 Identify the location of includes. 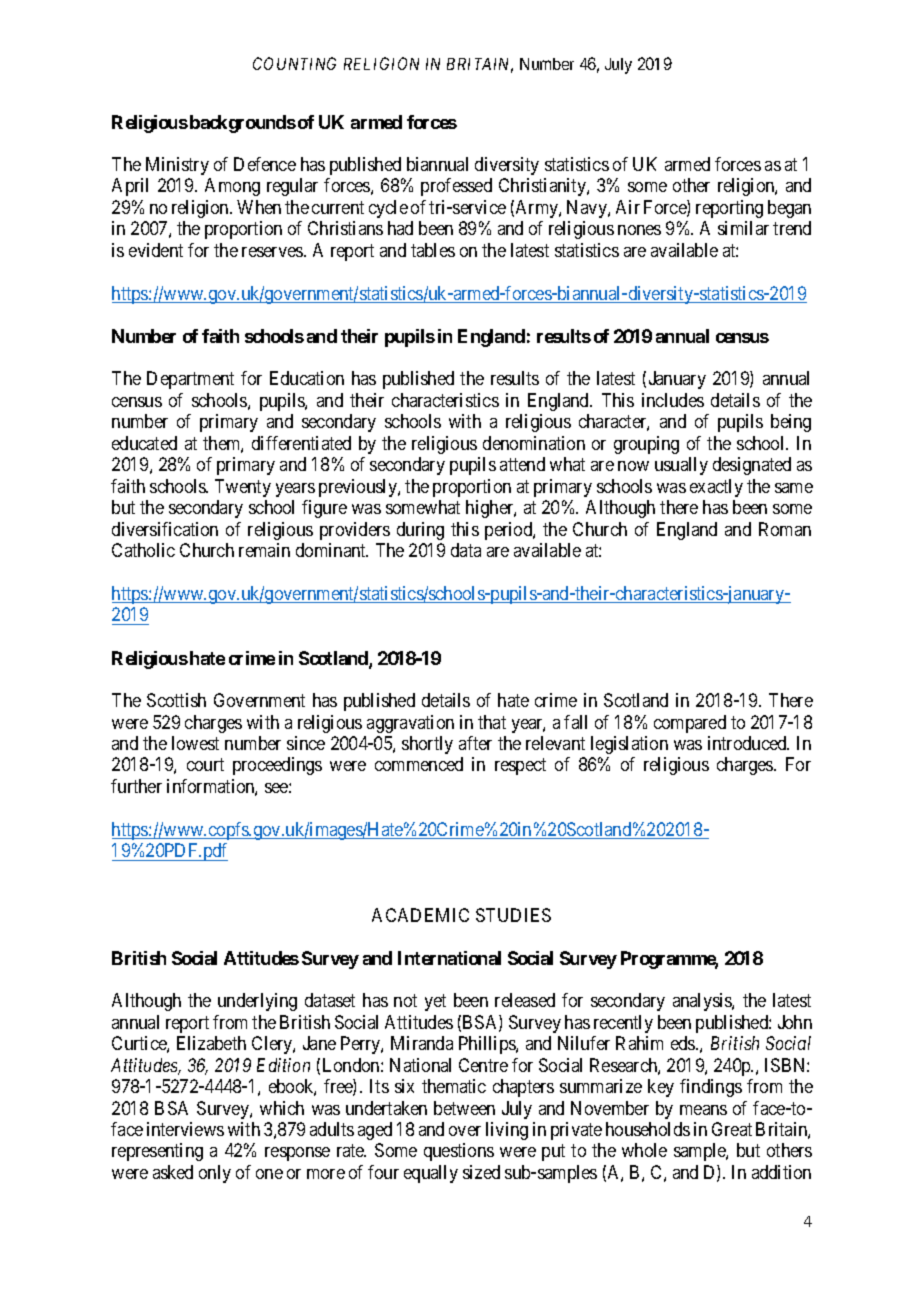
(673, 400).
